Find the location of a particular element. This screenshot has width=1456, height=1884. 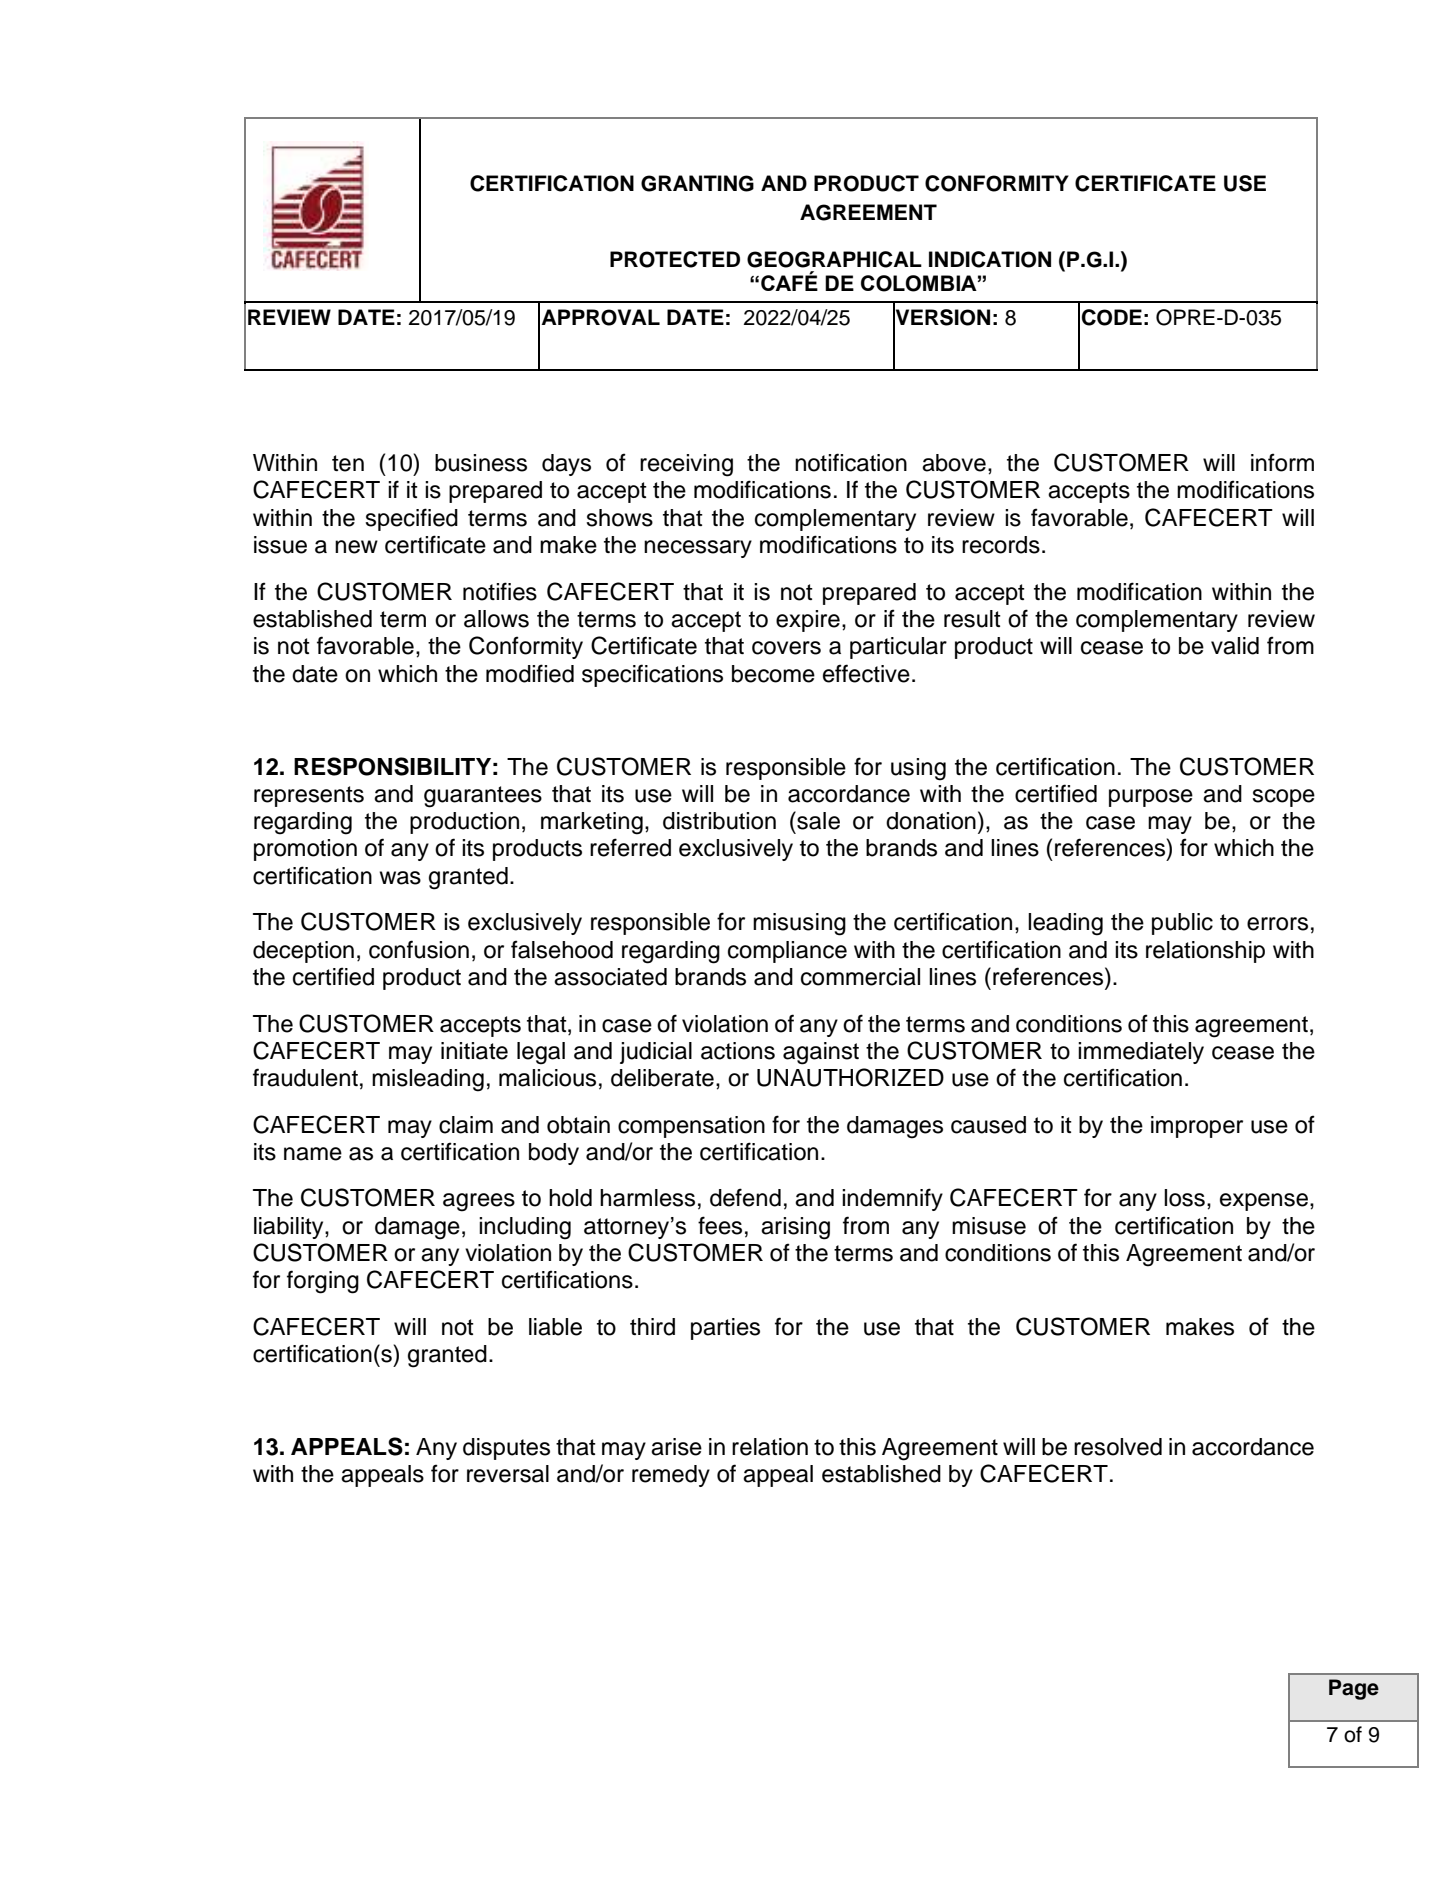

valid is located at coordinates (1235, 646).
